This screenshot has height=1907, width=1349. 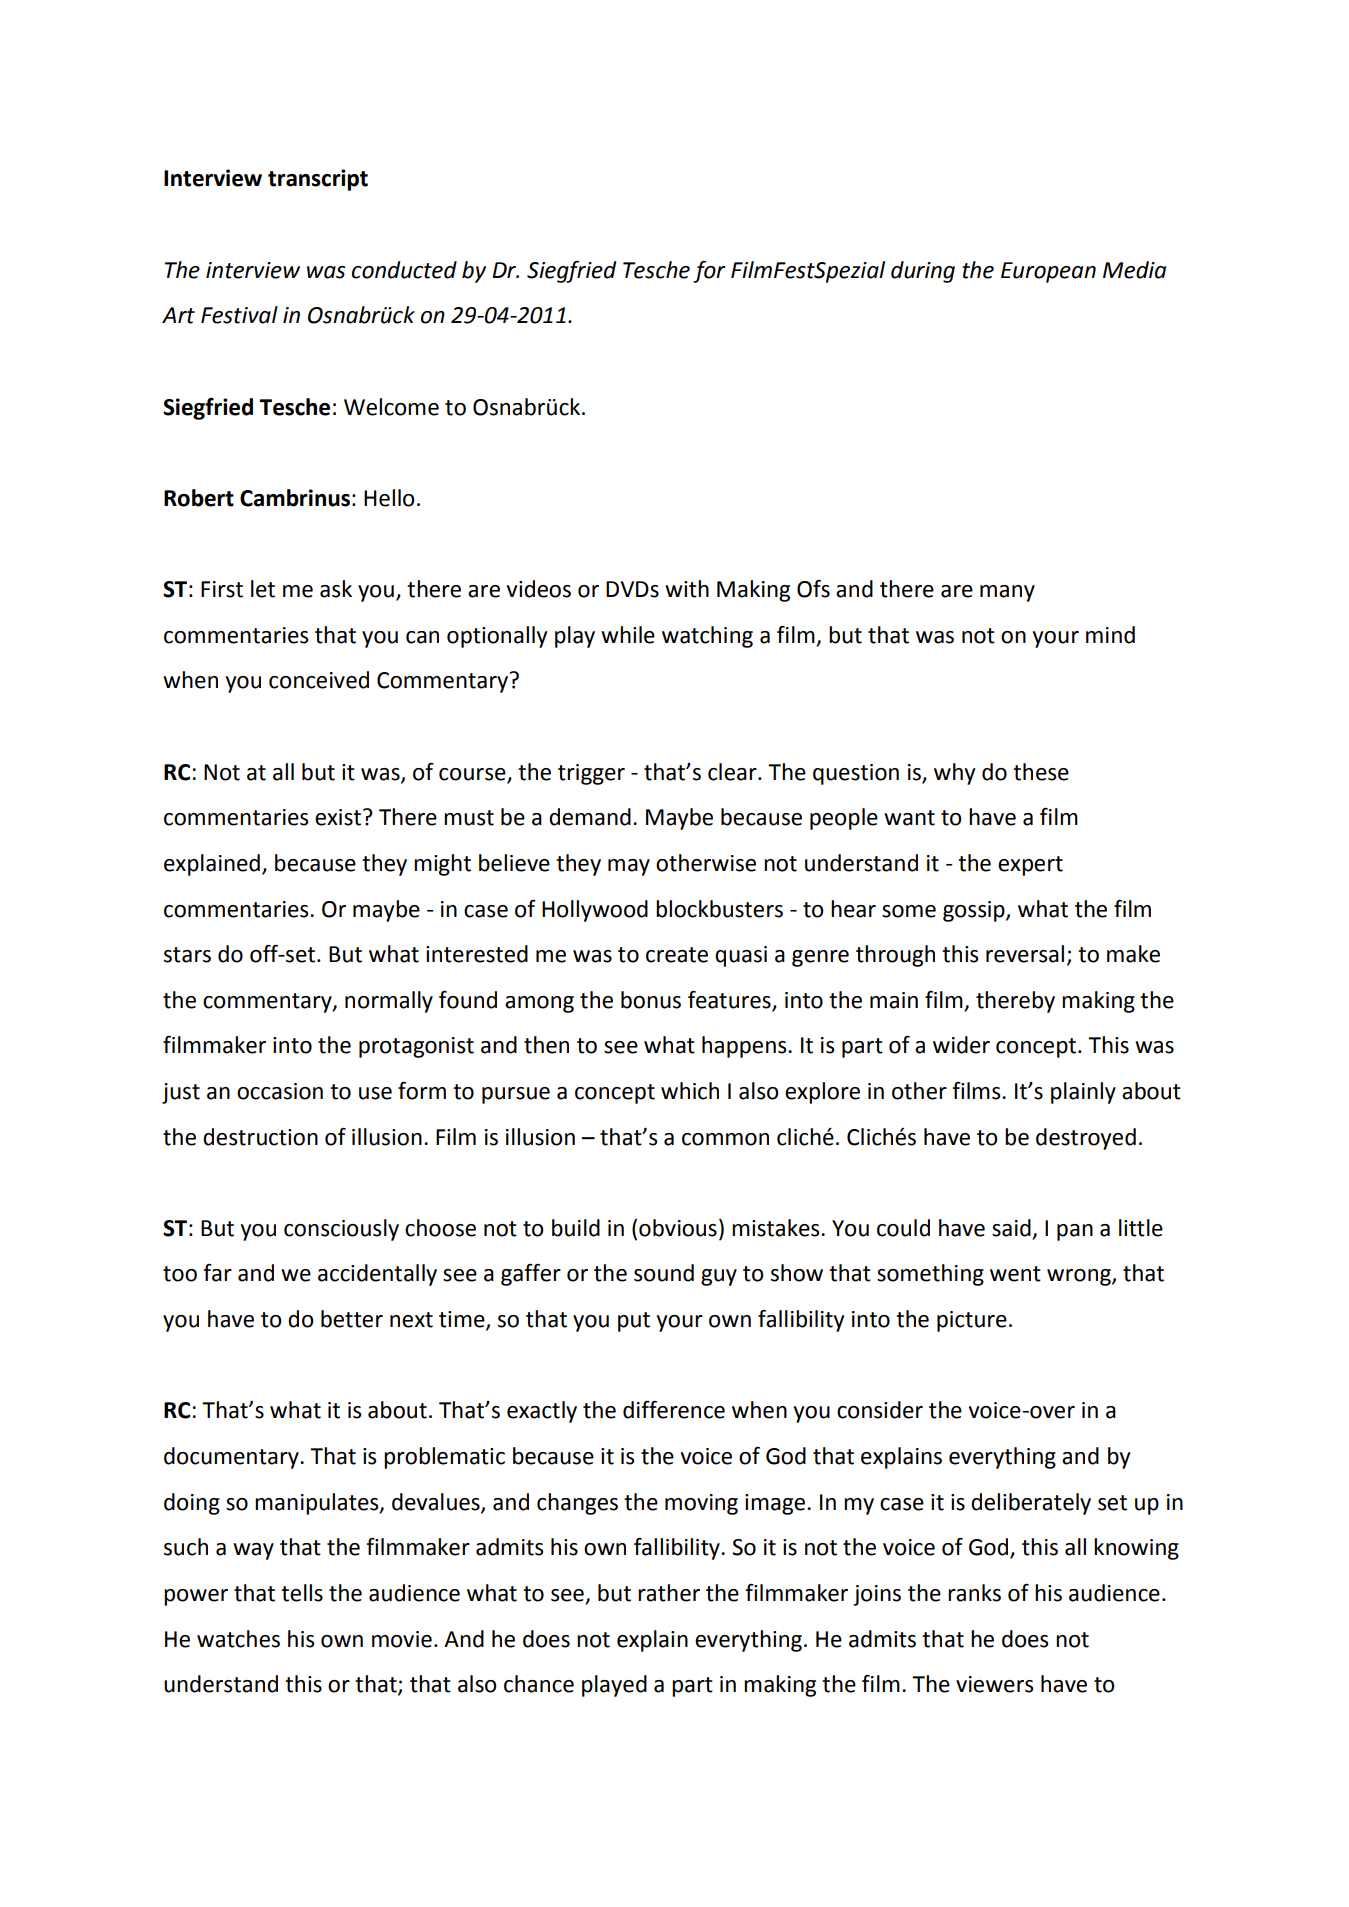 What do you see at coordinates (263, 589) in the screenshot?
I see `let` at bounding box center [263, 589].
